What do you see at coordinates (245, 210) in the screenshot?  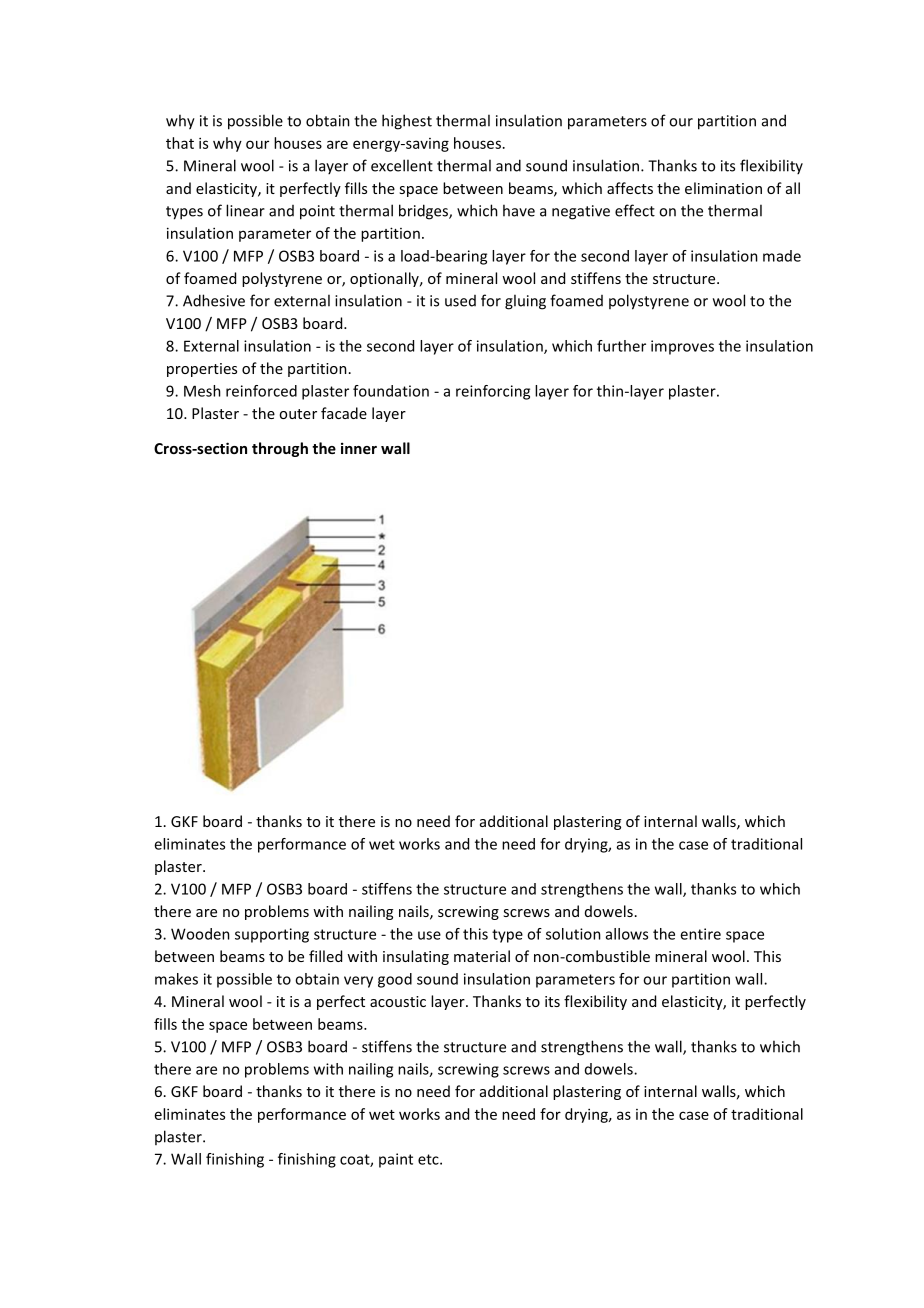 I see `linear` at bounding box center [245, 210].
